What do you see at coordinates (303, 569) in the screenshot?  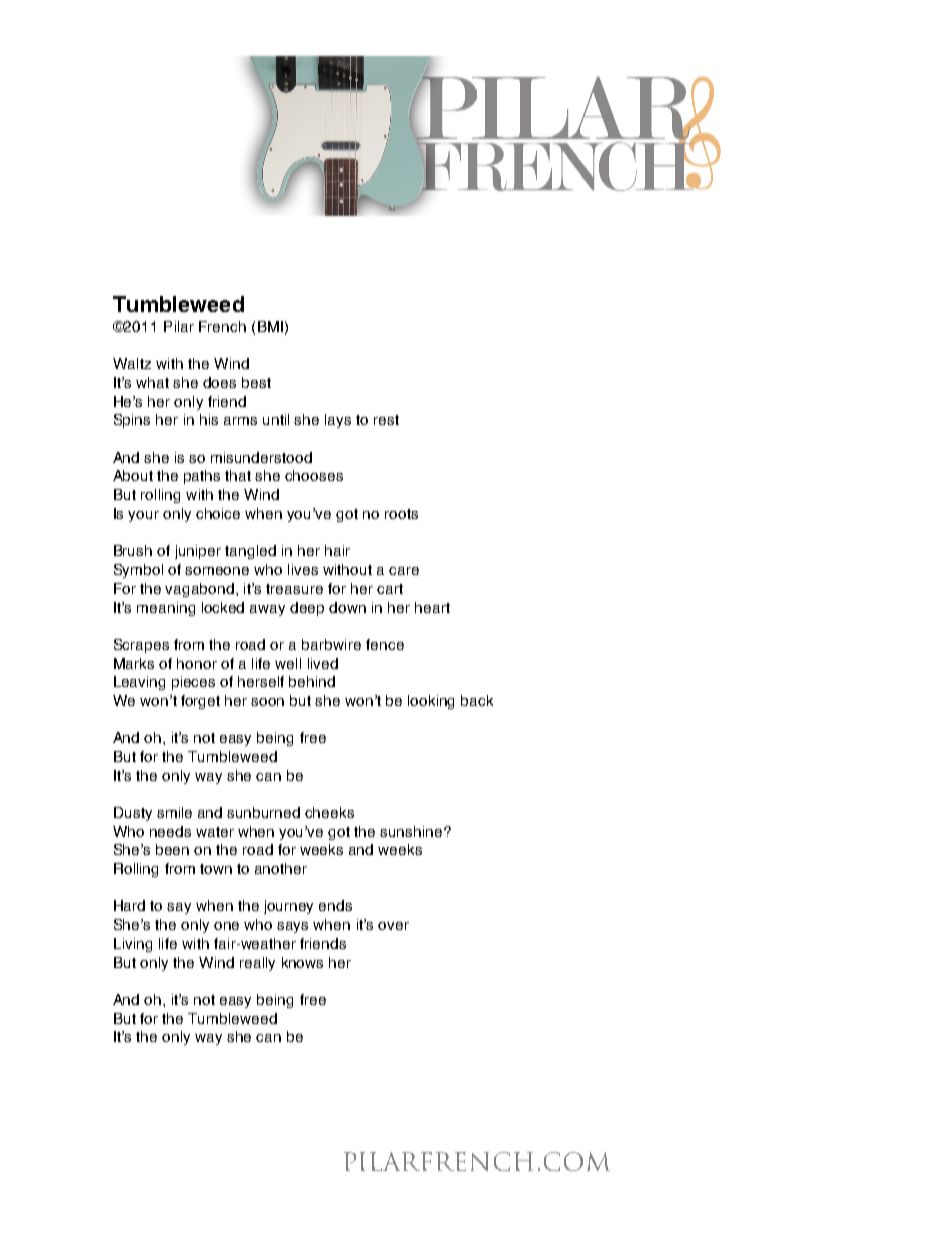 I see `lives` at bounding box center [303, 569].
